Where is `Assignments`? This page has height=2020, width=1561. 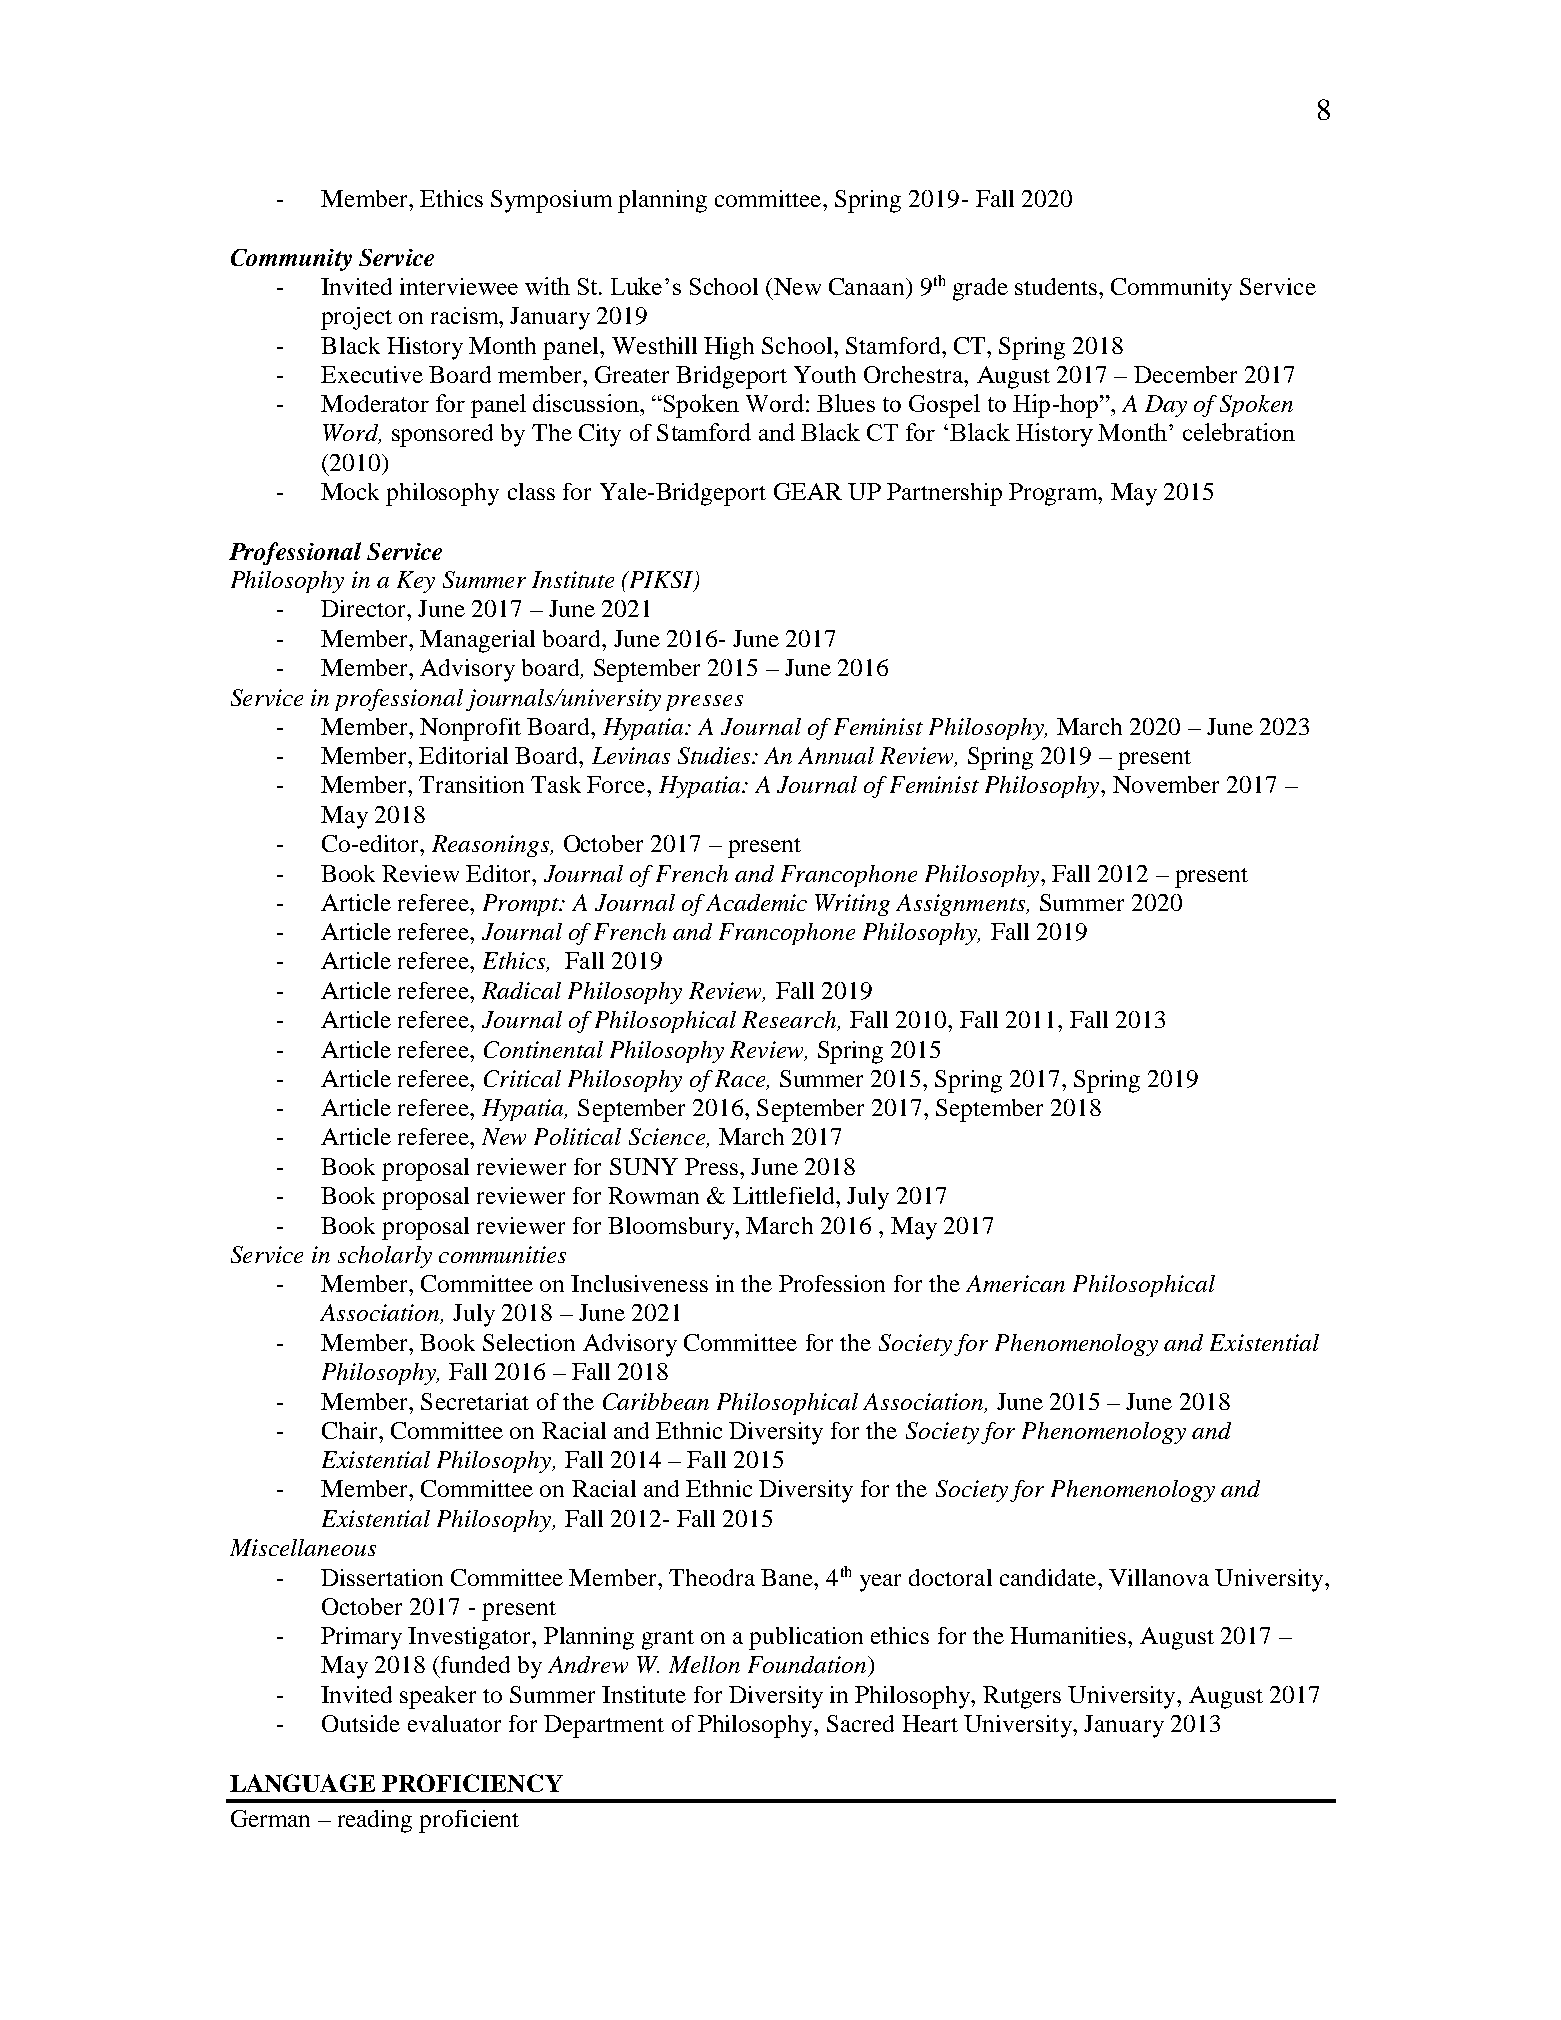 Assignments is located at coordinates (962, 905).
